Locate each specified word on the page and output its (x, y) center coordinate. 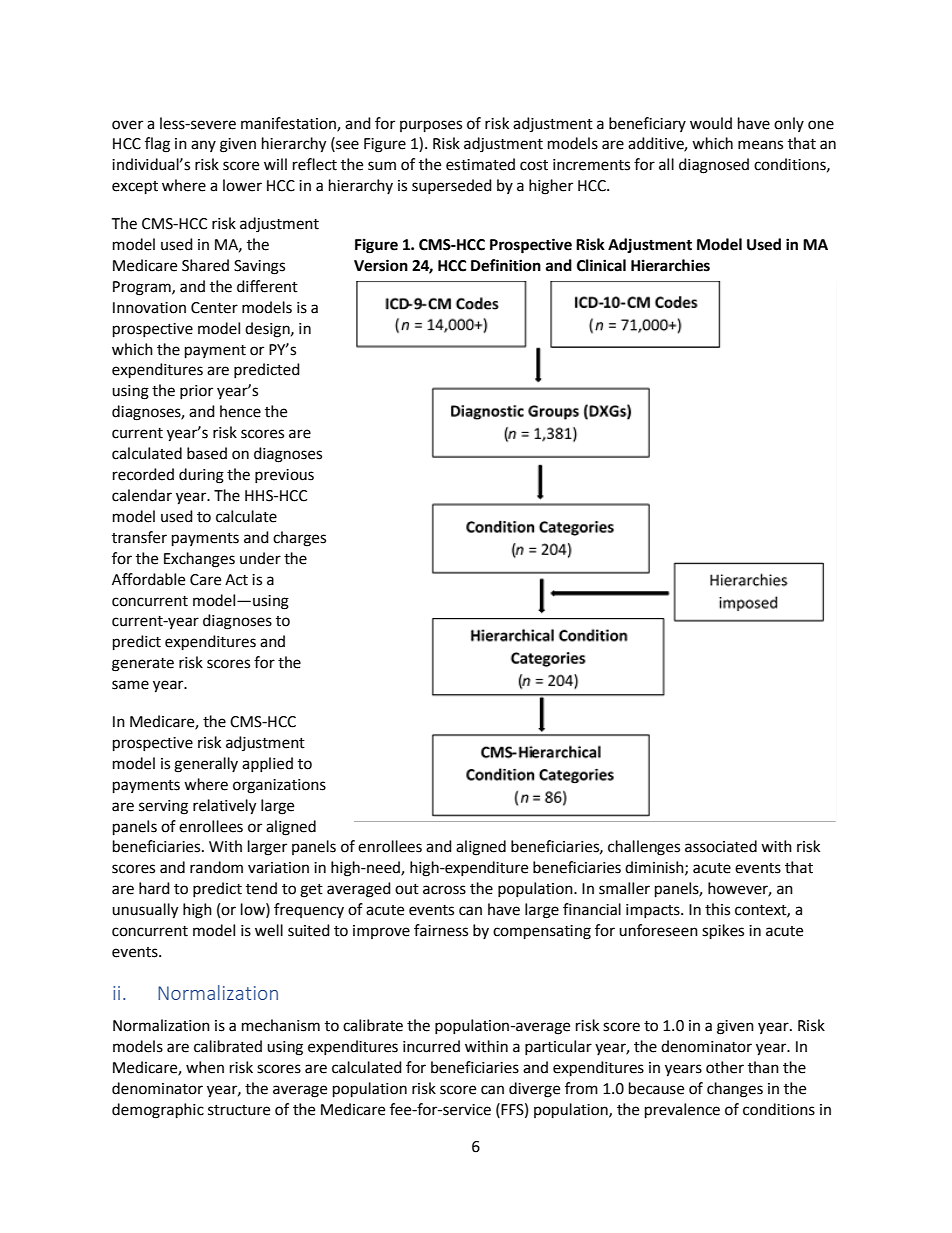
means (760, 145)
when (205, 1067)
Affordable (148, 579)
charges (299, 539)
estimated (480, 164)
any (203, 146)
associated (721, 846)
